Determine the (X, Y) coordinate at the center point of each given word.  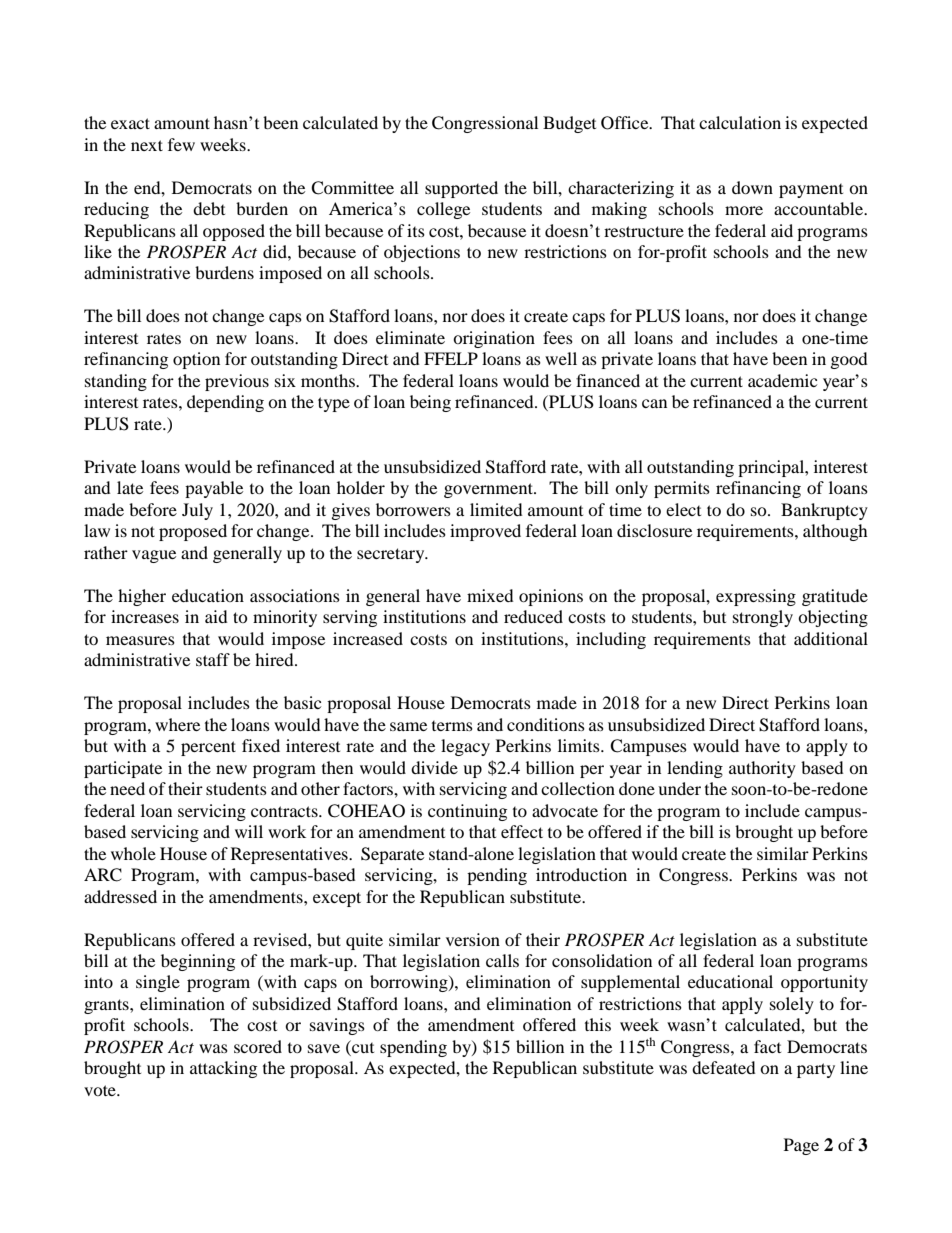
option (196, 360)
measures (140, 640)
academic (782, 380)
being (430, 403)
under (679, 788)
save (324, 1048)
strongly (763, 618)
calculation (740, 122)
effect (522, 831)
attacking (223, 1069)
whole (133, 853)
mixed (490, 595)
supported (461, 189)
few (181, 144)
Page (801, 1146)
